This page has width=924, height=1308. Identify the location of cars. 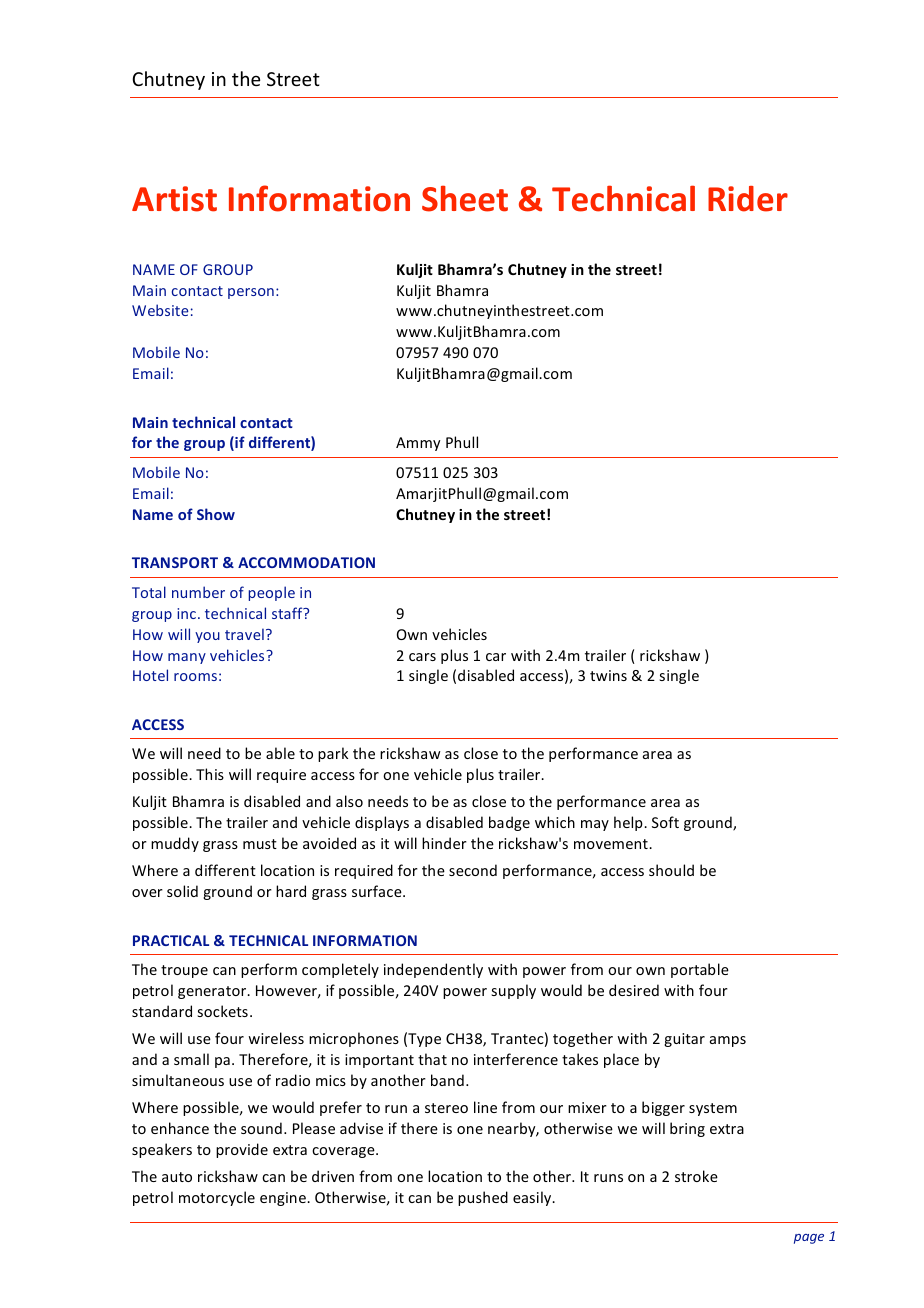
(422, 657).
